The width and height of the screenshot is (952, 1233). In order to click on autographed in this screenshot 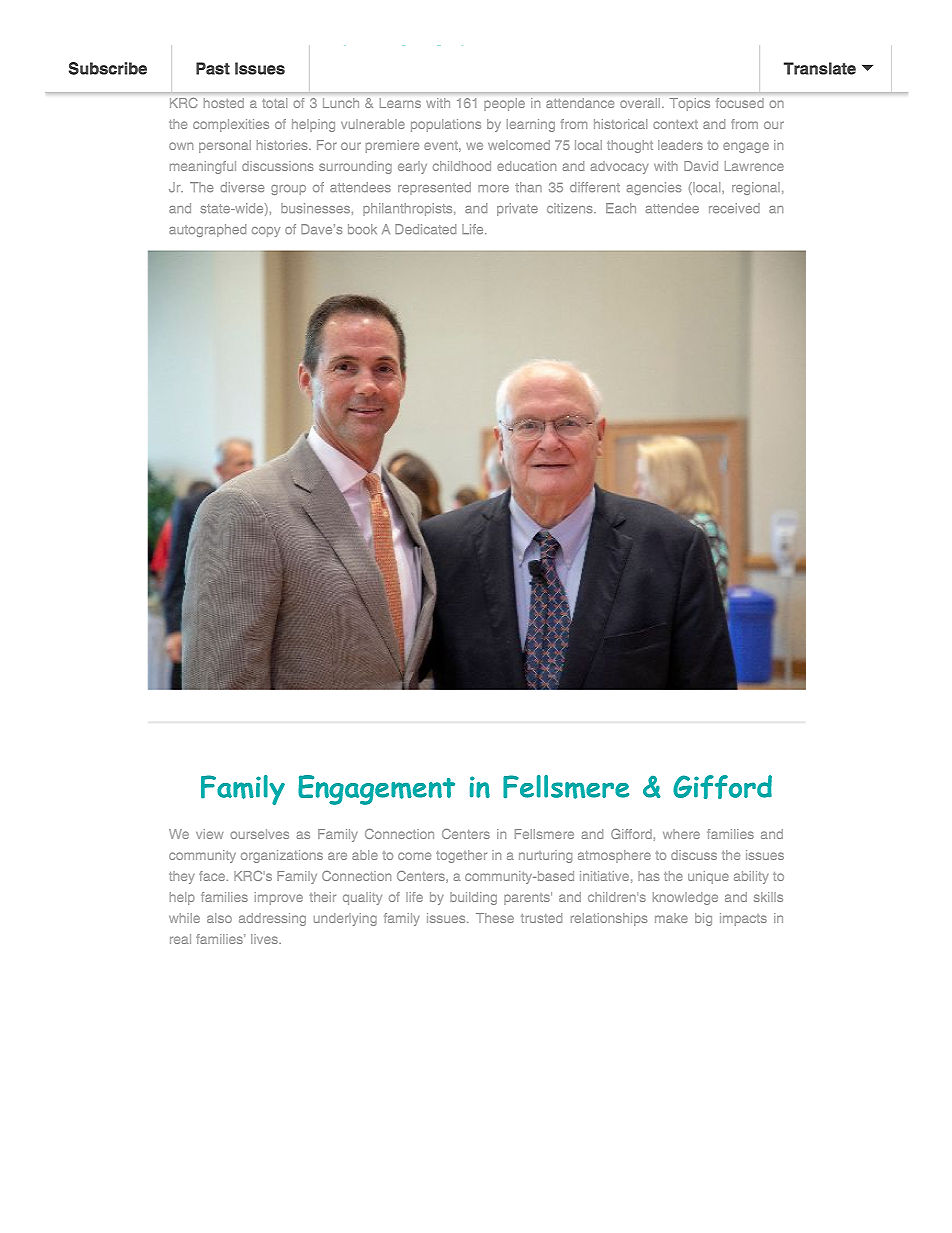, I will do `click(207, 230)`.
